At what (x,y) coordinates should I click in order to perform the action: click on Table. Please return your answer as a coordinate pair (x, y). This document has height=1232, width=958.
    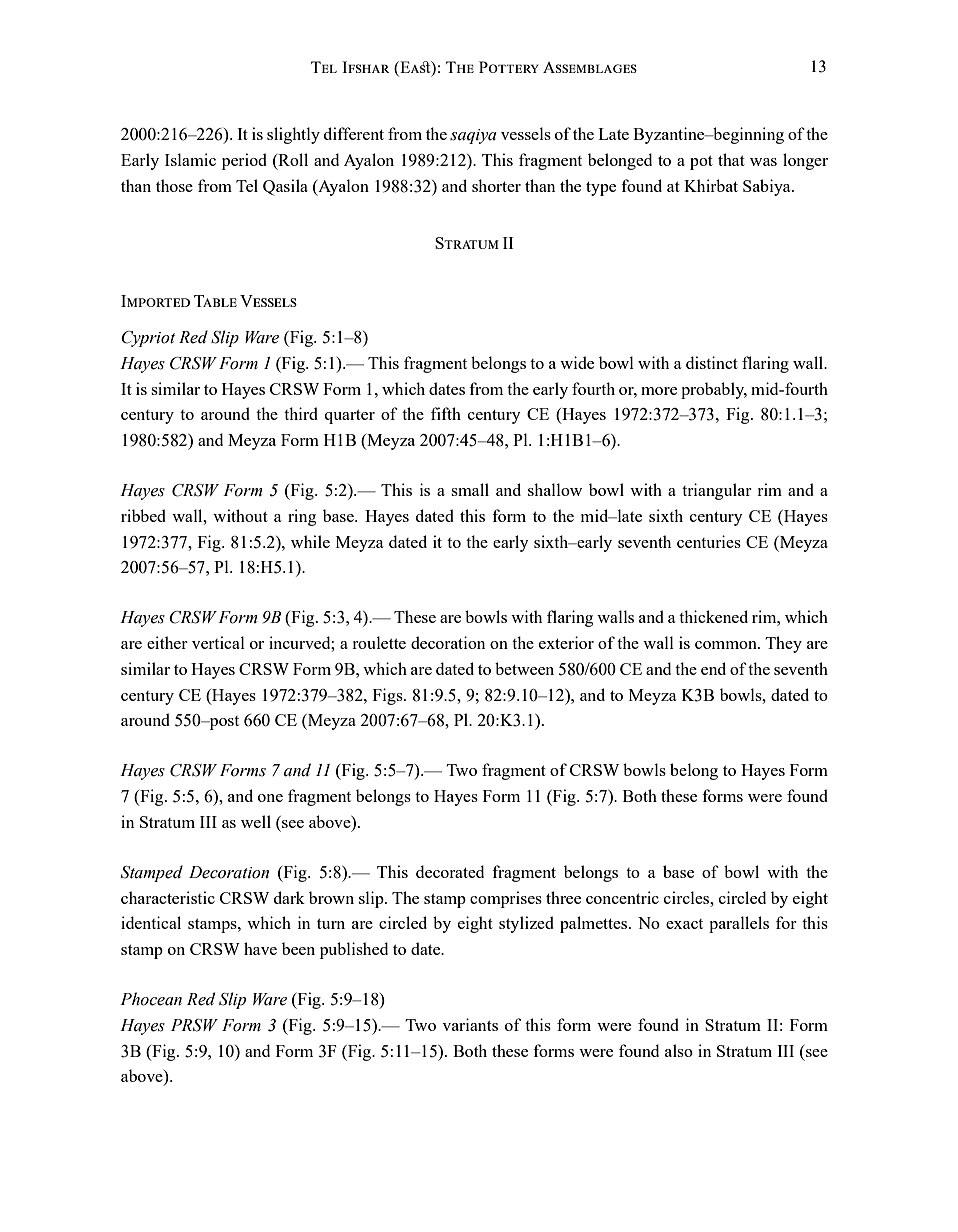
    Looking at the image, I should click on (215, 301).
